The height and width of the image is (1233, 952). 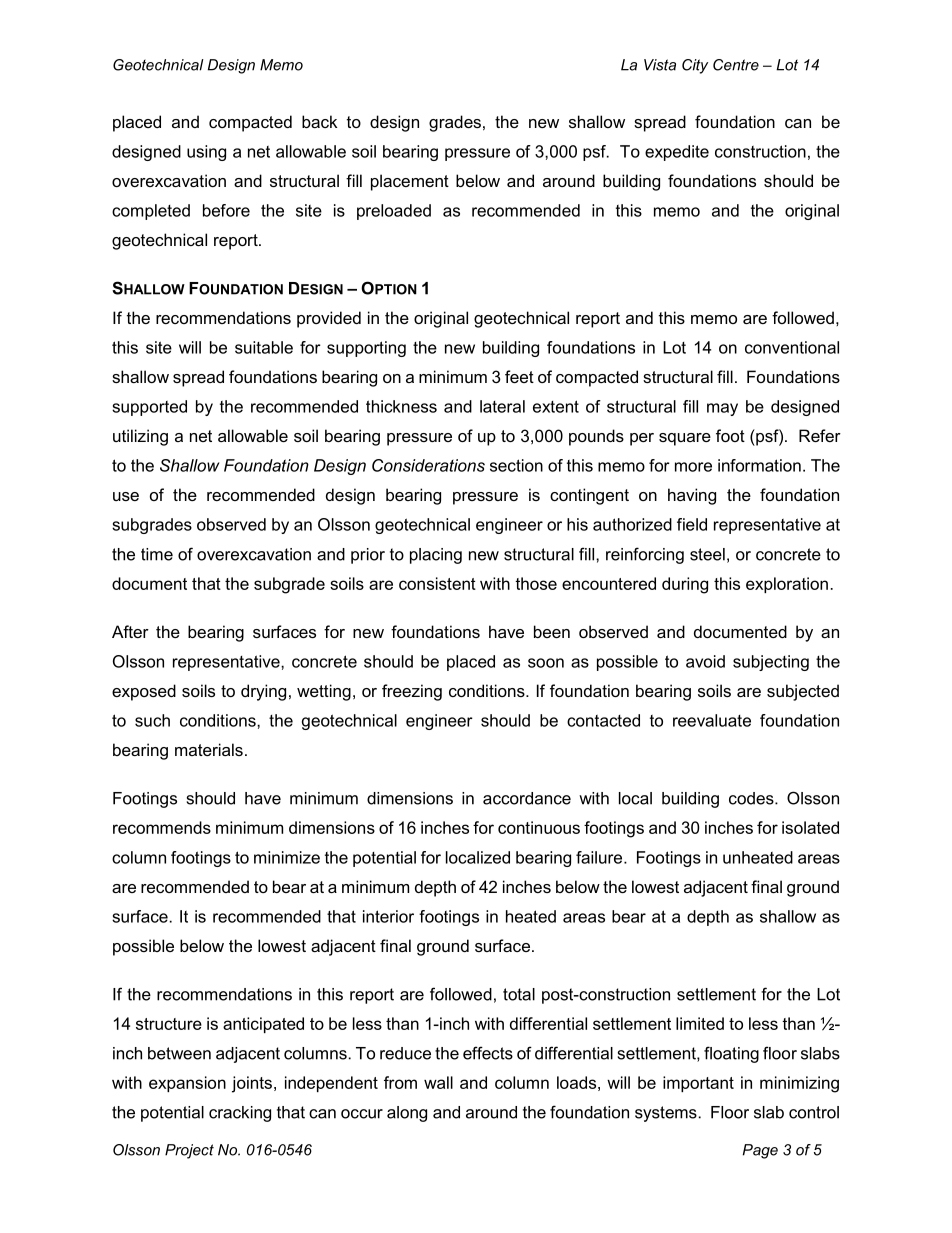 What do you see at coordinates (760, 1151) in the image?
I see `Page` at bounding box center [760, 1151].
